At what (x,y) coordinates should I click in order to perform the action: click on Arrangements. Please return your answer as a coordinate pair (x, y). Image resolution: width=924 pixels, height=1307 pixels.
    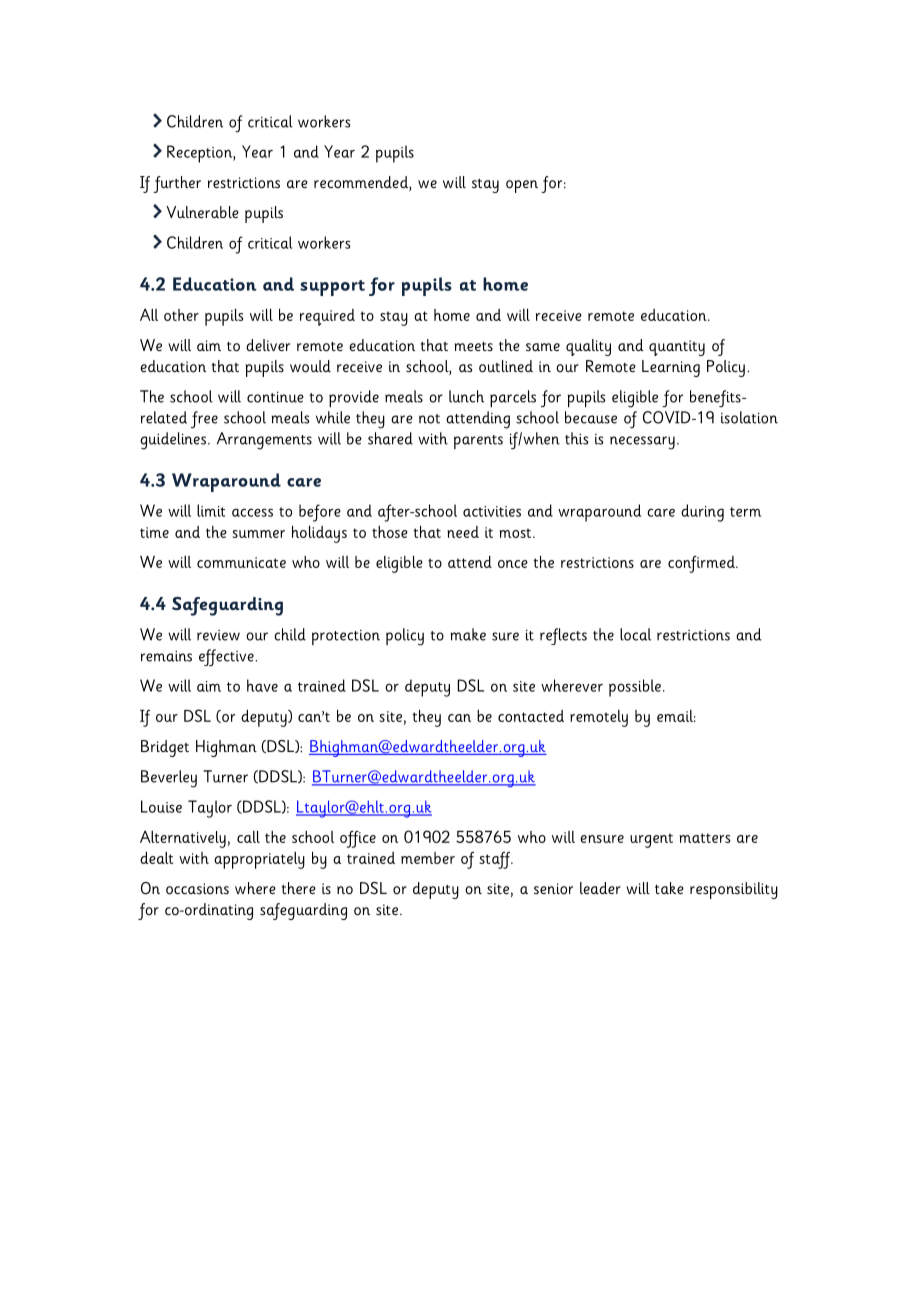
    Looking at the image, I should click on (264, 441).
